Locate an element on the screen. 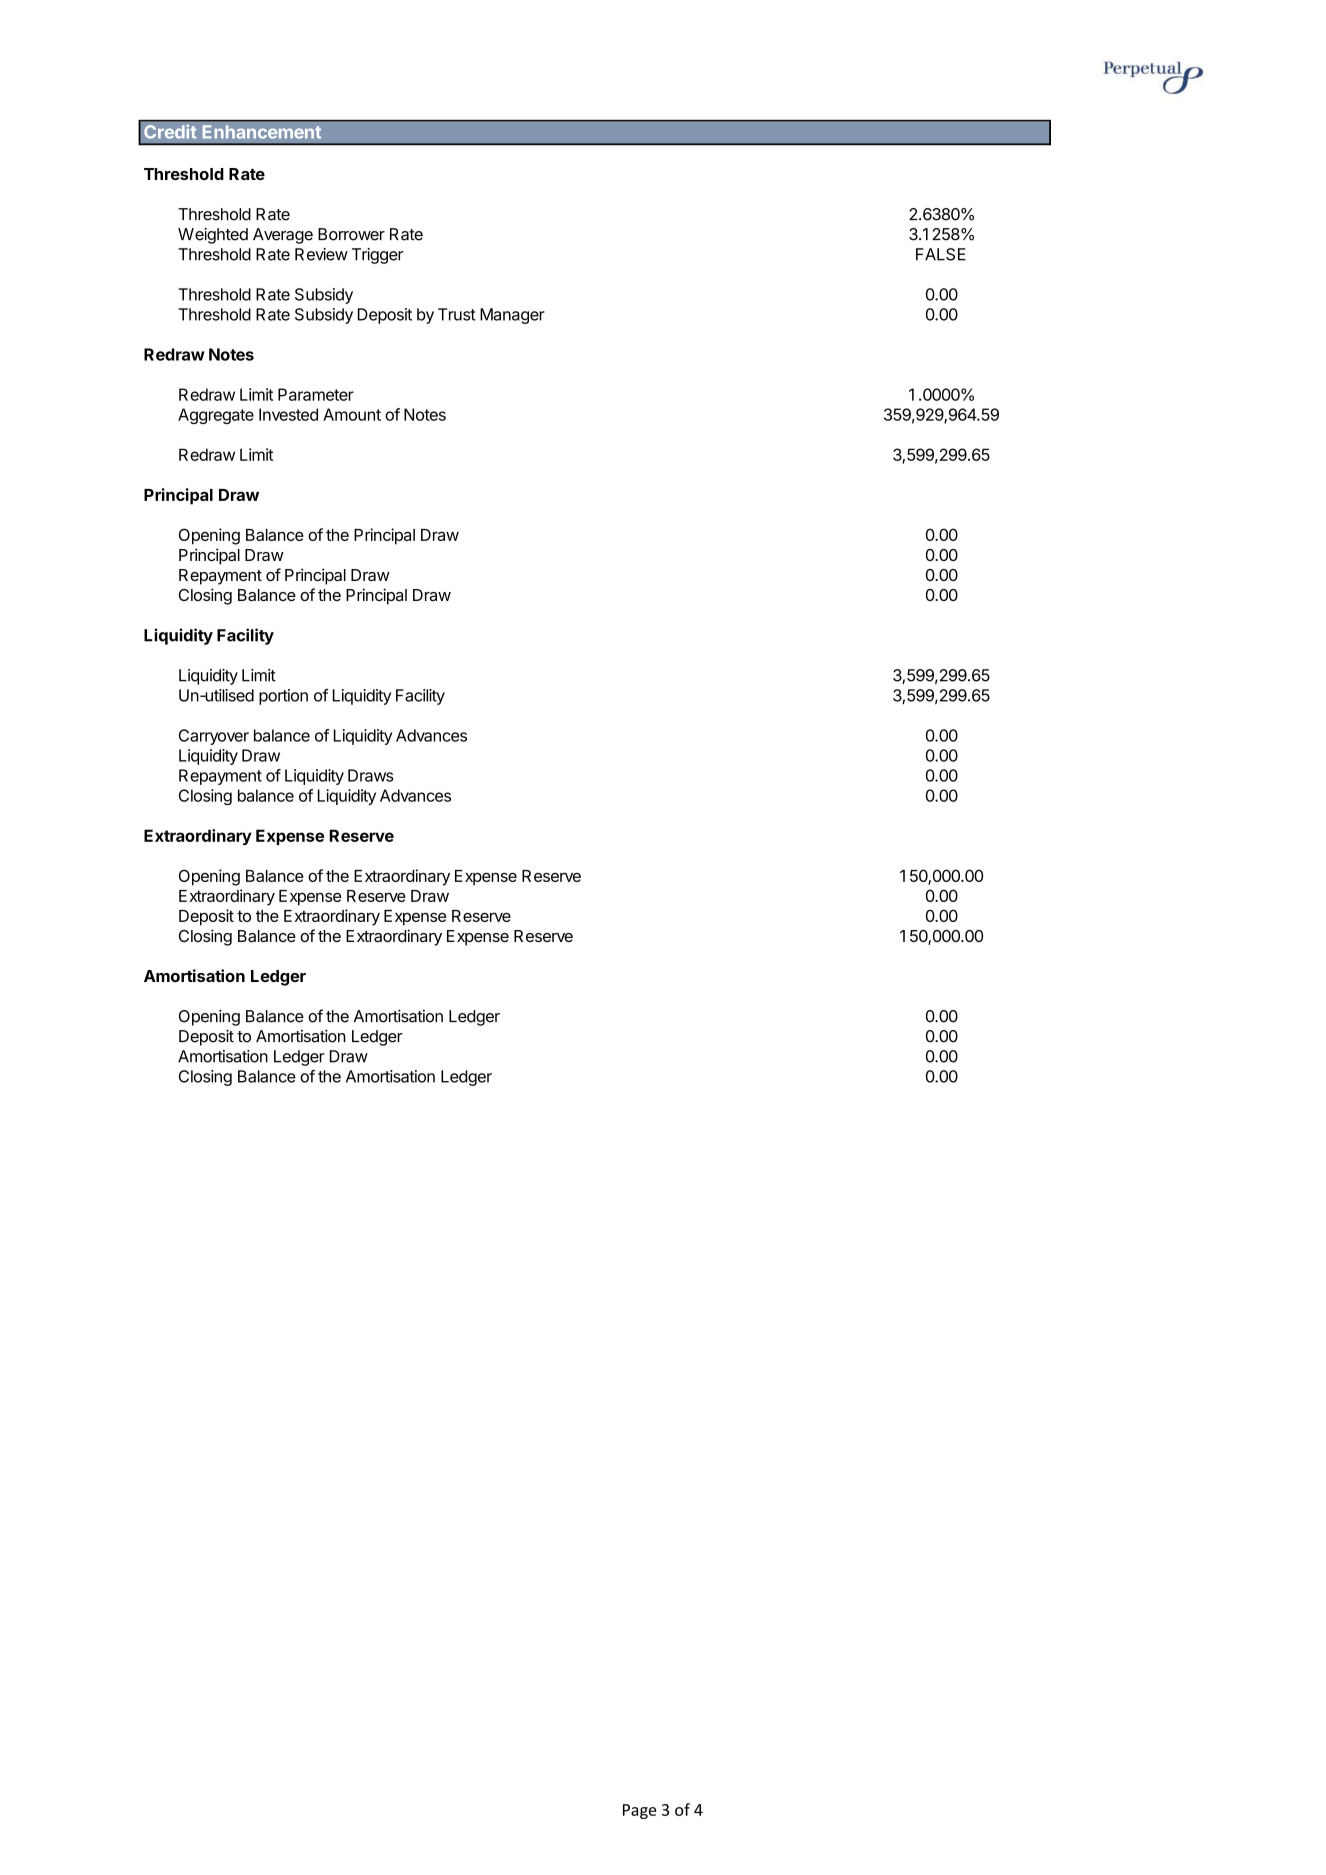 The image size is (1326, 1875). Manager is located at coordinates (512, 316).
